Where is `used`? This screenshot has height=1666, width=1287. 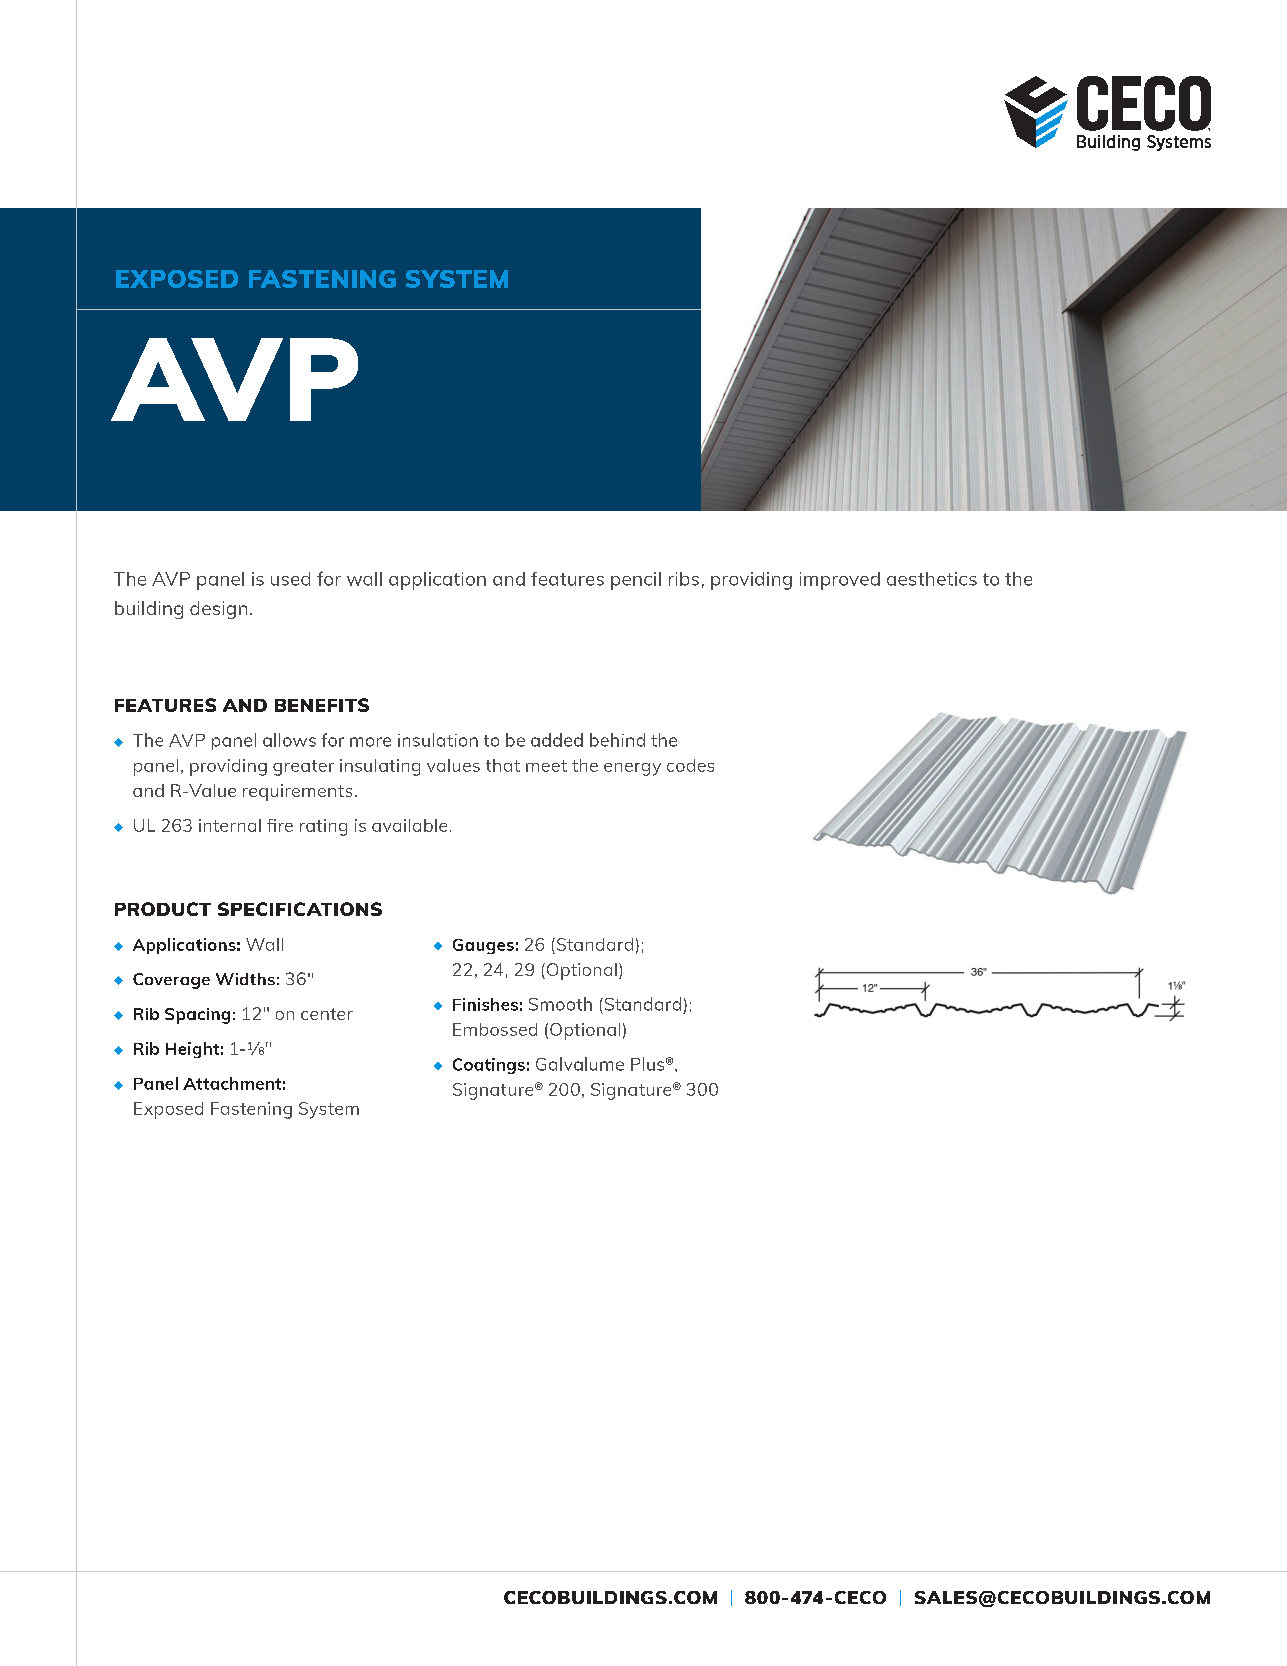
used is located at coordinates (290, 579).
